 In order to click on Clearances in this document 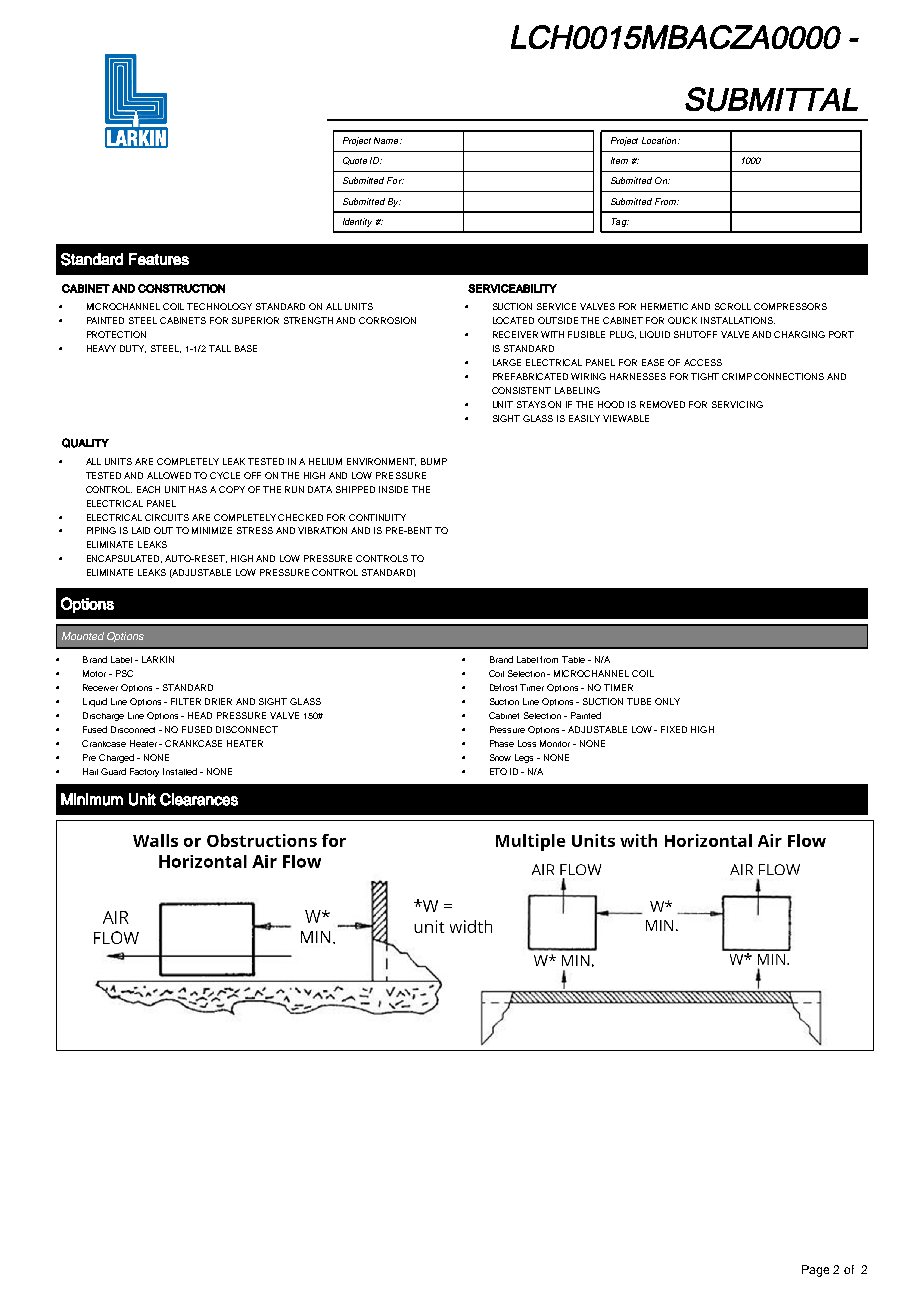, I will do `click(199, 799)`.
